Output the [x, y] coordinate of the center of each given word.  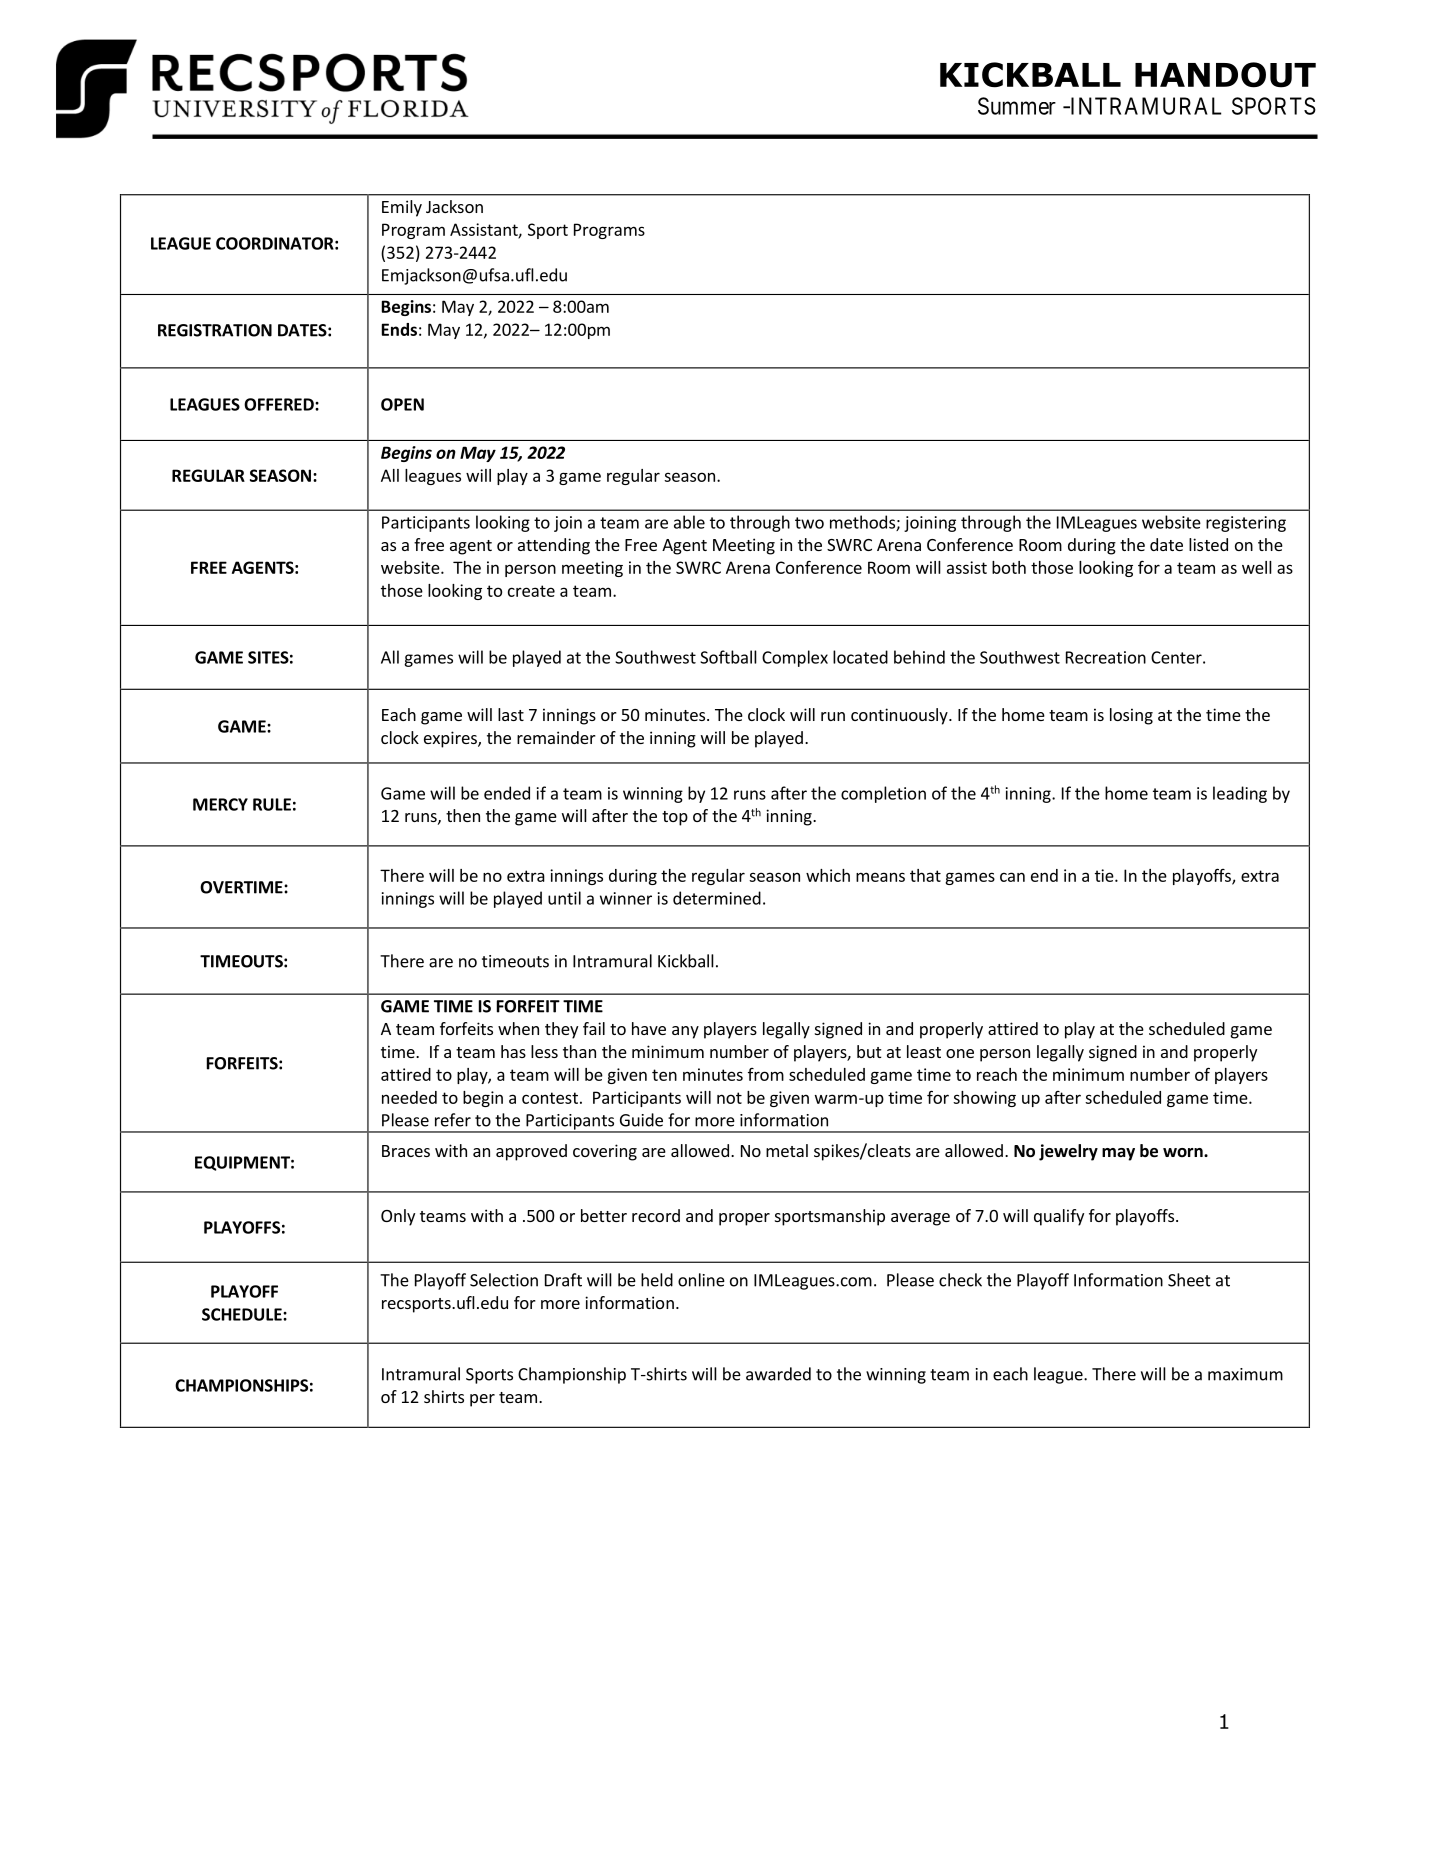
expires [451, 739]
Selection [504, 1280]
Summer [1017, 106]
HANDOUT [1225, 75]
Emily [402, 208]
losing [1131, 716]
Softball [728, 657]
